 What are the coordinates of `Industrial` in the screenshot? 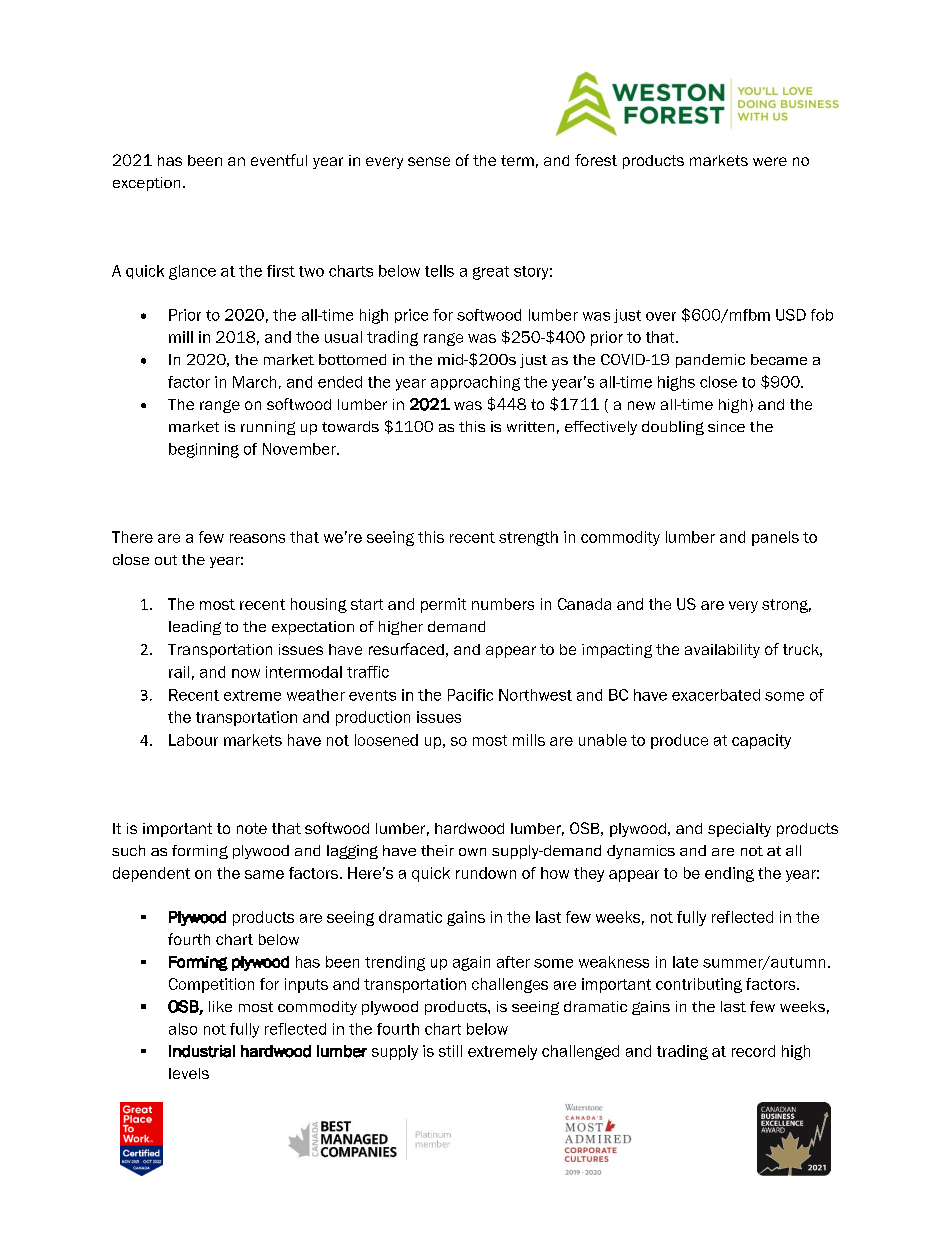 It's located at (202, 1051).
